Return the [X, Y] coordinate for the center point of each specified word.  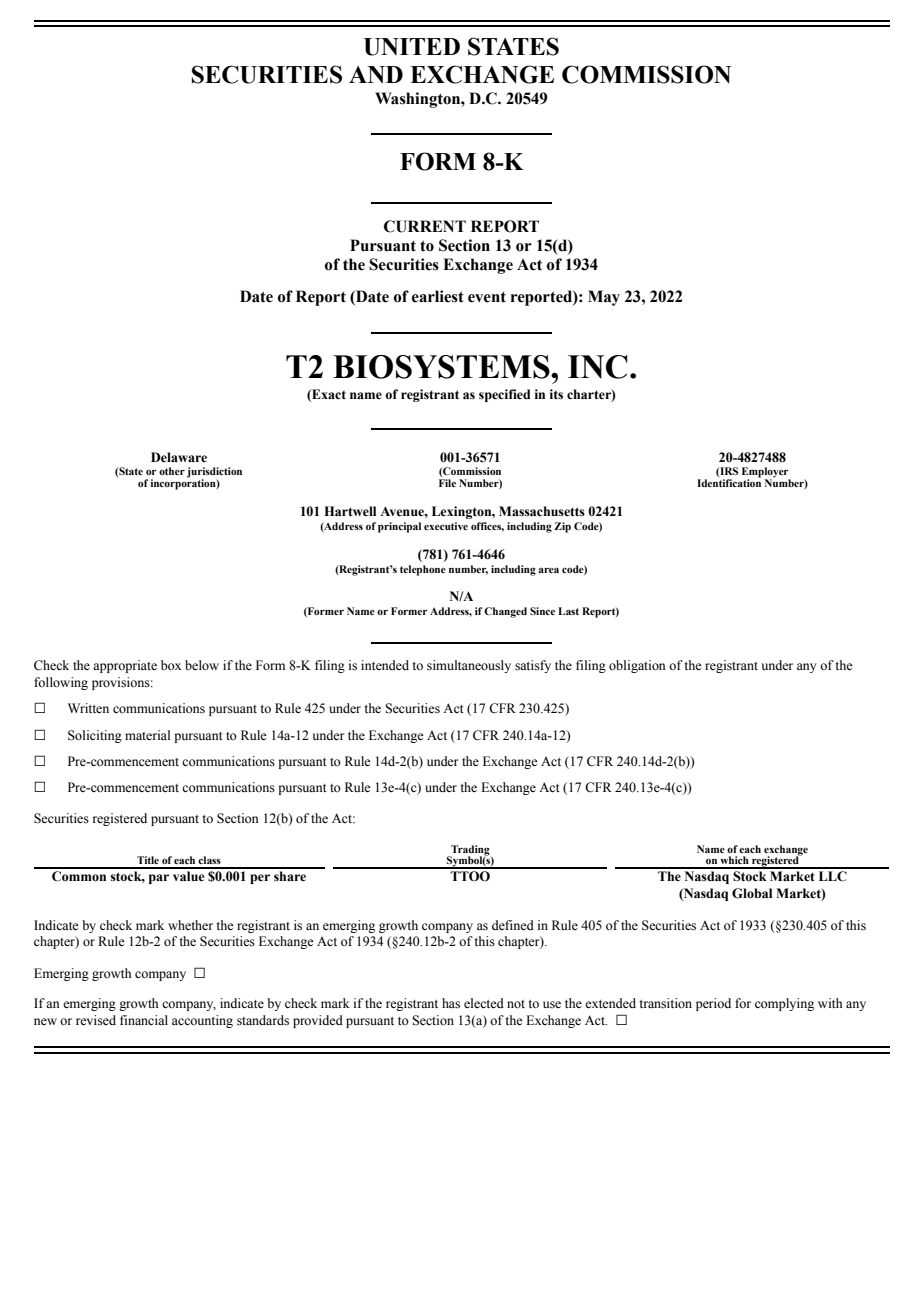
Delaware [179, 457]
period [713, 1004]
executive [446, 526]
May [604, 298]
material [147, 735]
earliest [438, 296]
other [172, 471]
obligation [637, 666]
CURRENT [425, 226]
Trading [470, 851]
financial [144, 1020]
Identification [729, 482]
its [556, 394]
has [451, 1003]
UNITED [412, 47]
